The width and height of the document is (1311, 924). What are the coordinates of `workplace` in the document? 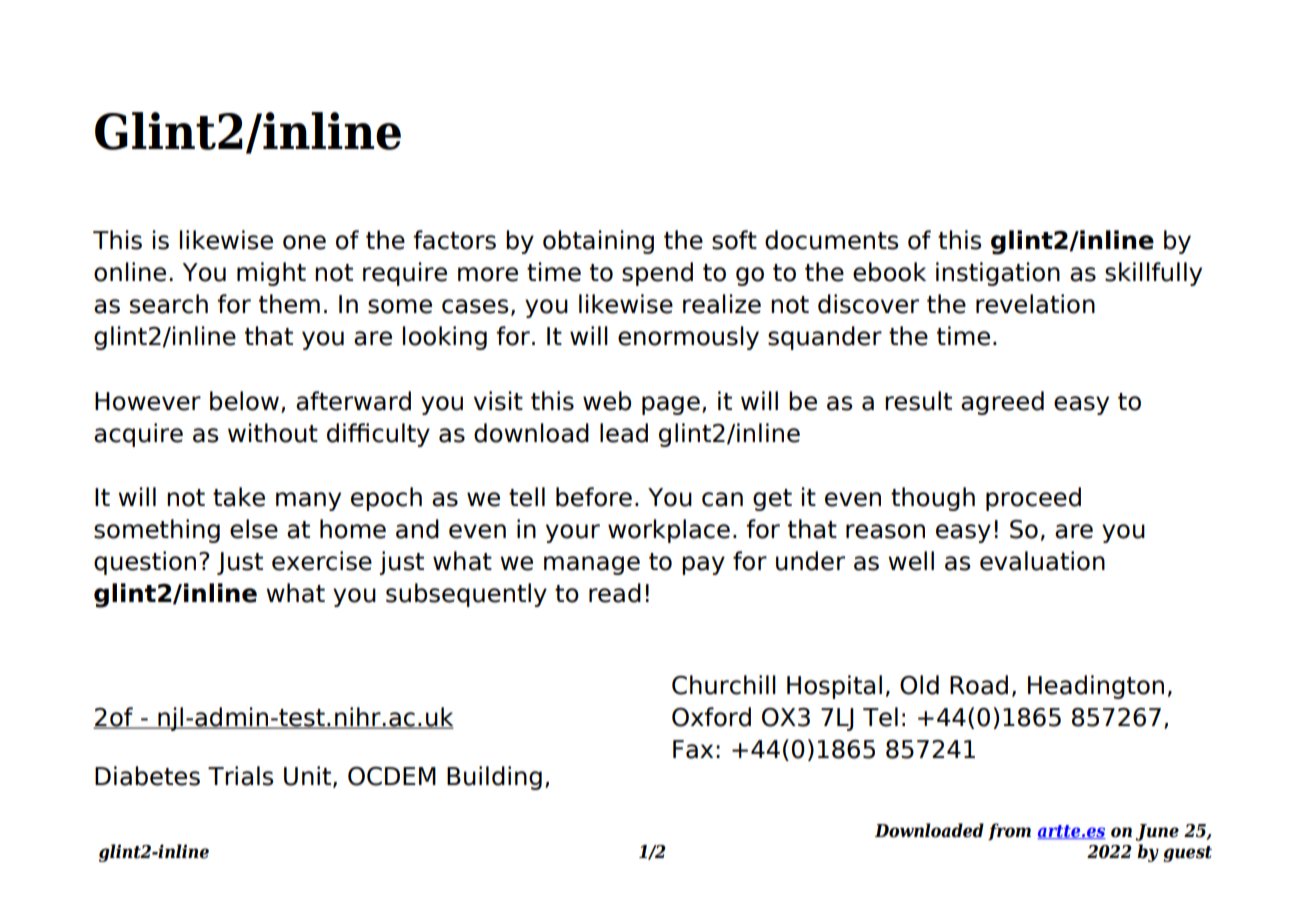 It's located at (669, 531).
